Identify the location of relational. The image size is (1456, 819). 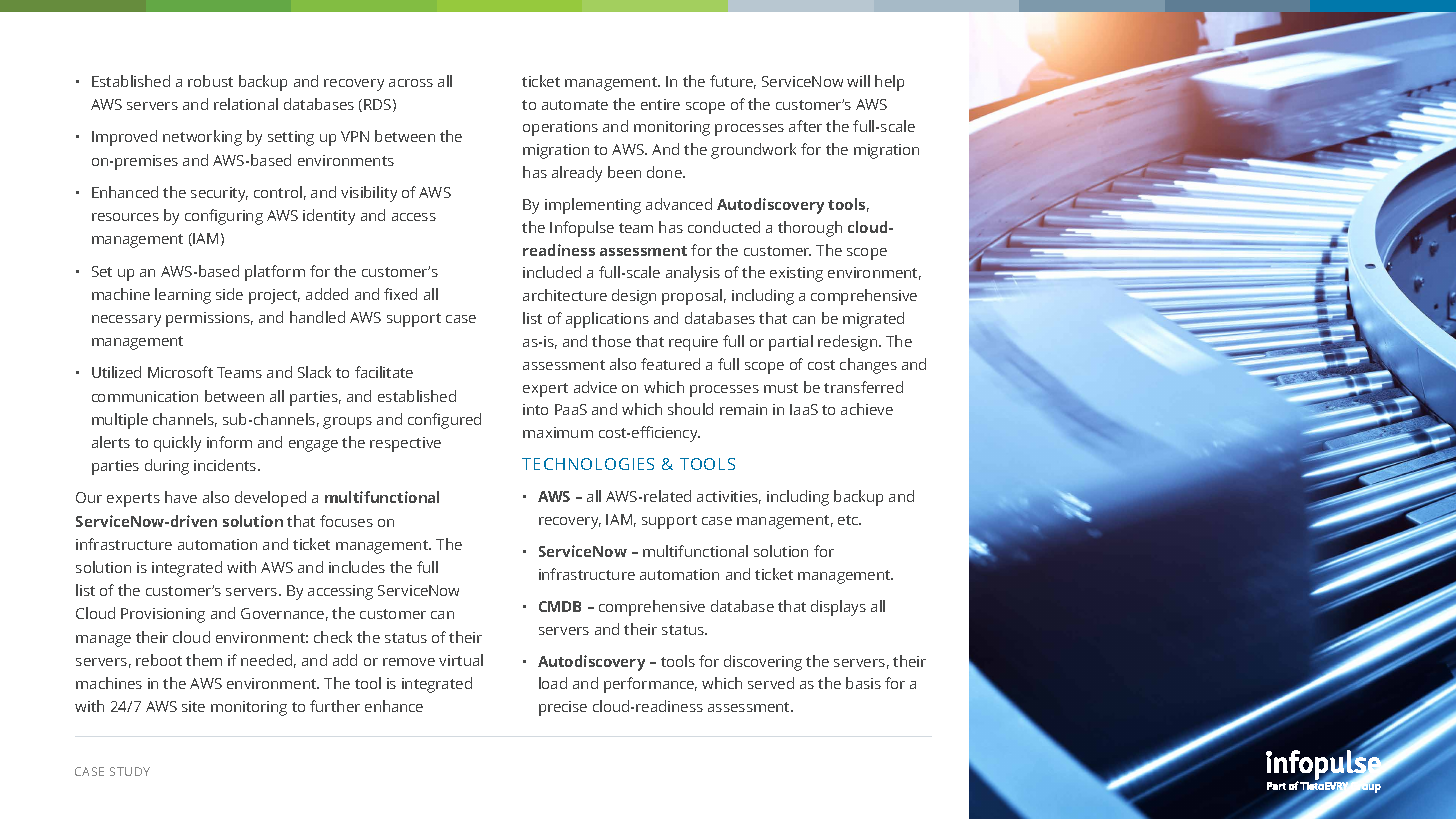
(246, 104).
